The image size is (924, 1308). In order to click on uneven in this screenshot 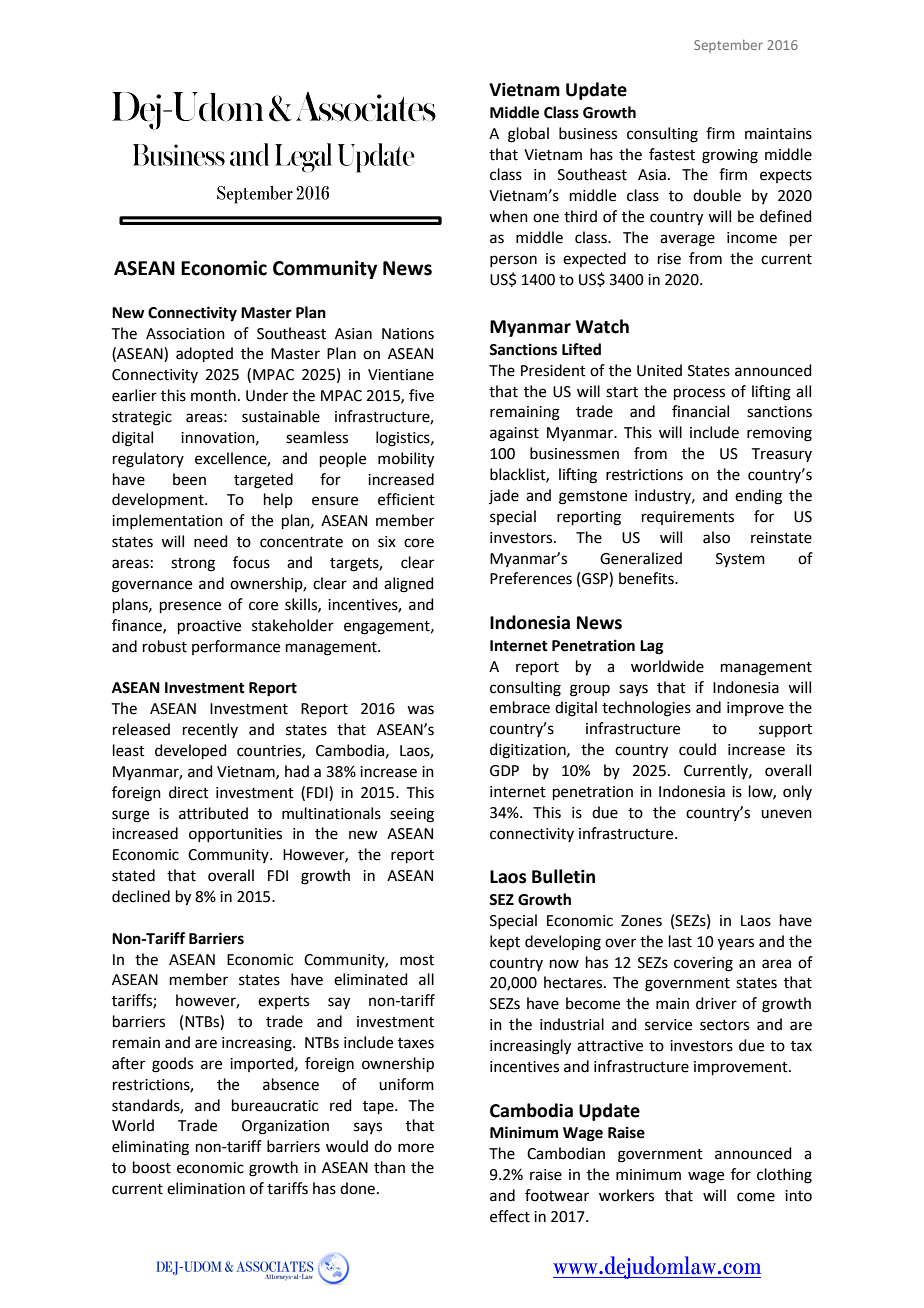, I will do `click(786, 814)`.
